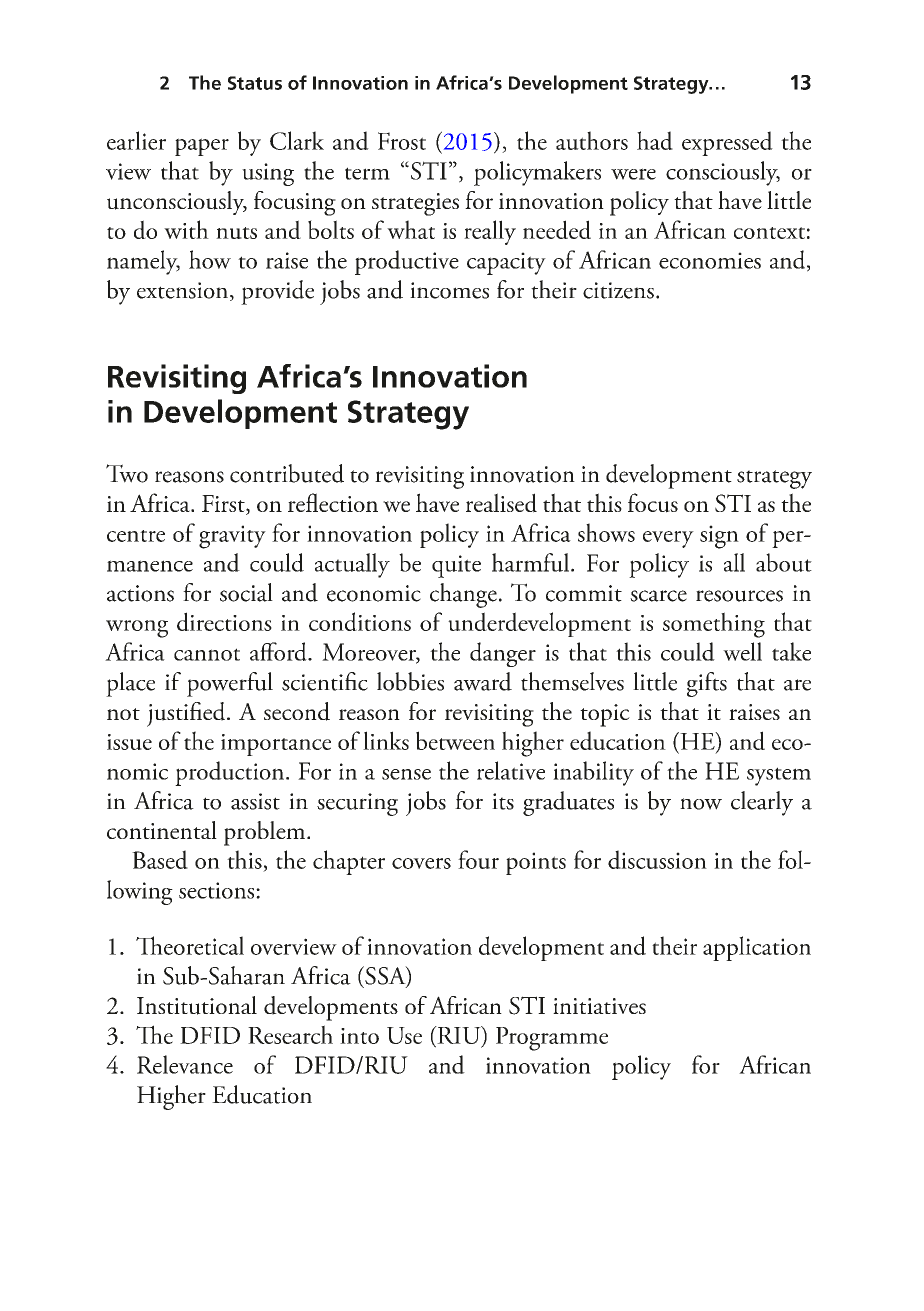 Image resolution: width=924 pixels, height=1311 pixels. I want to click on expressed, so click(727, 143).
